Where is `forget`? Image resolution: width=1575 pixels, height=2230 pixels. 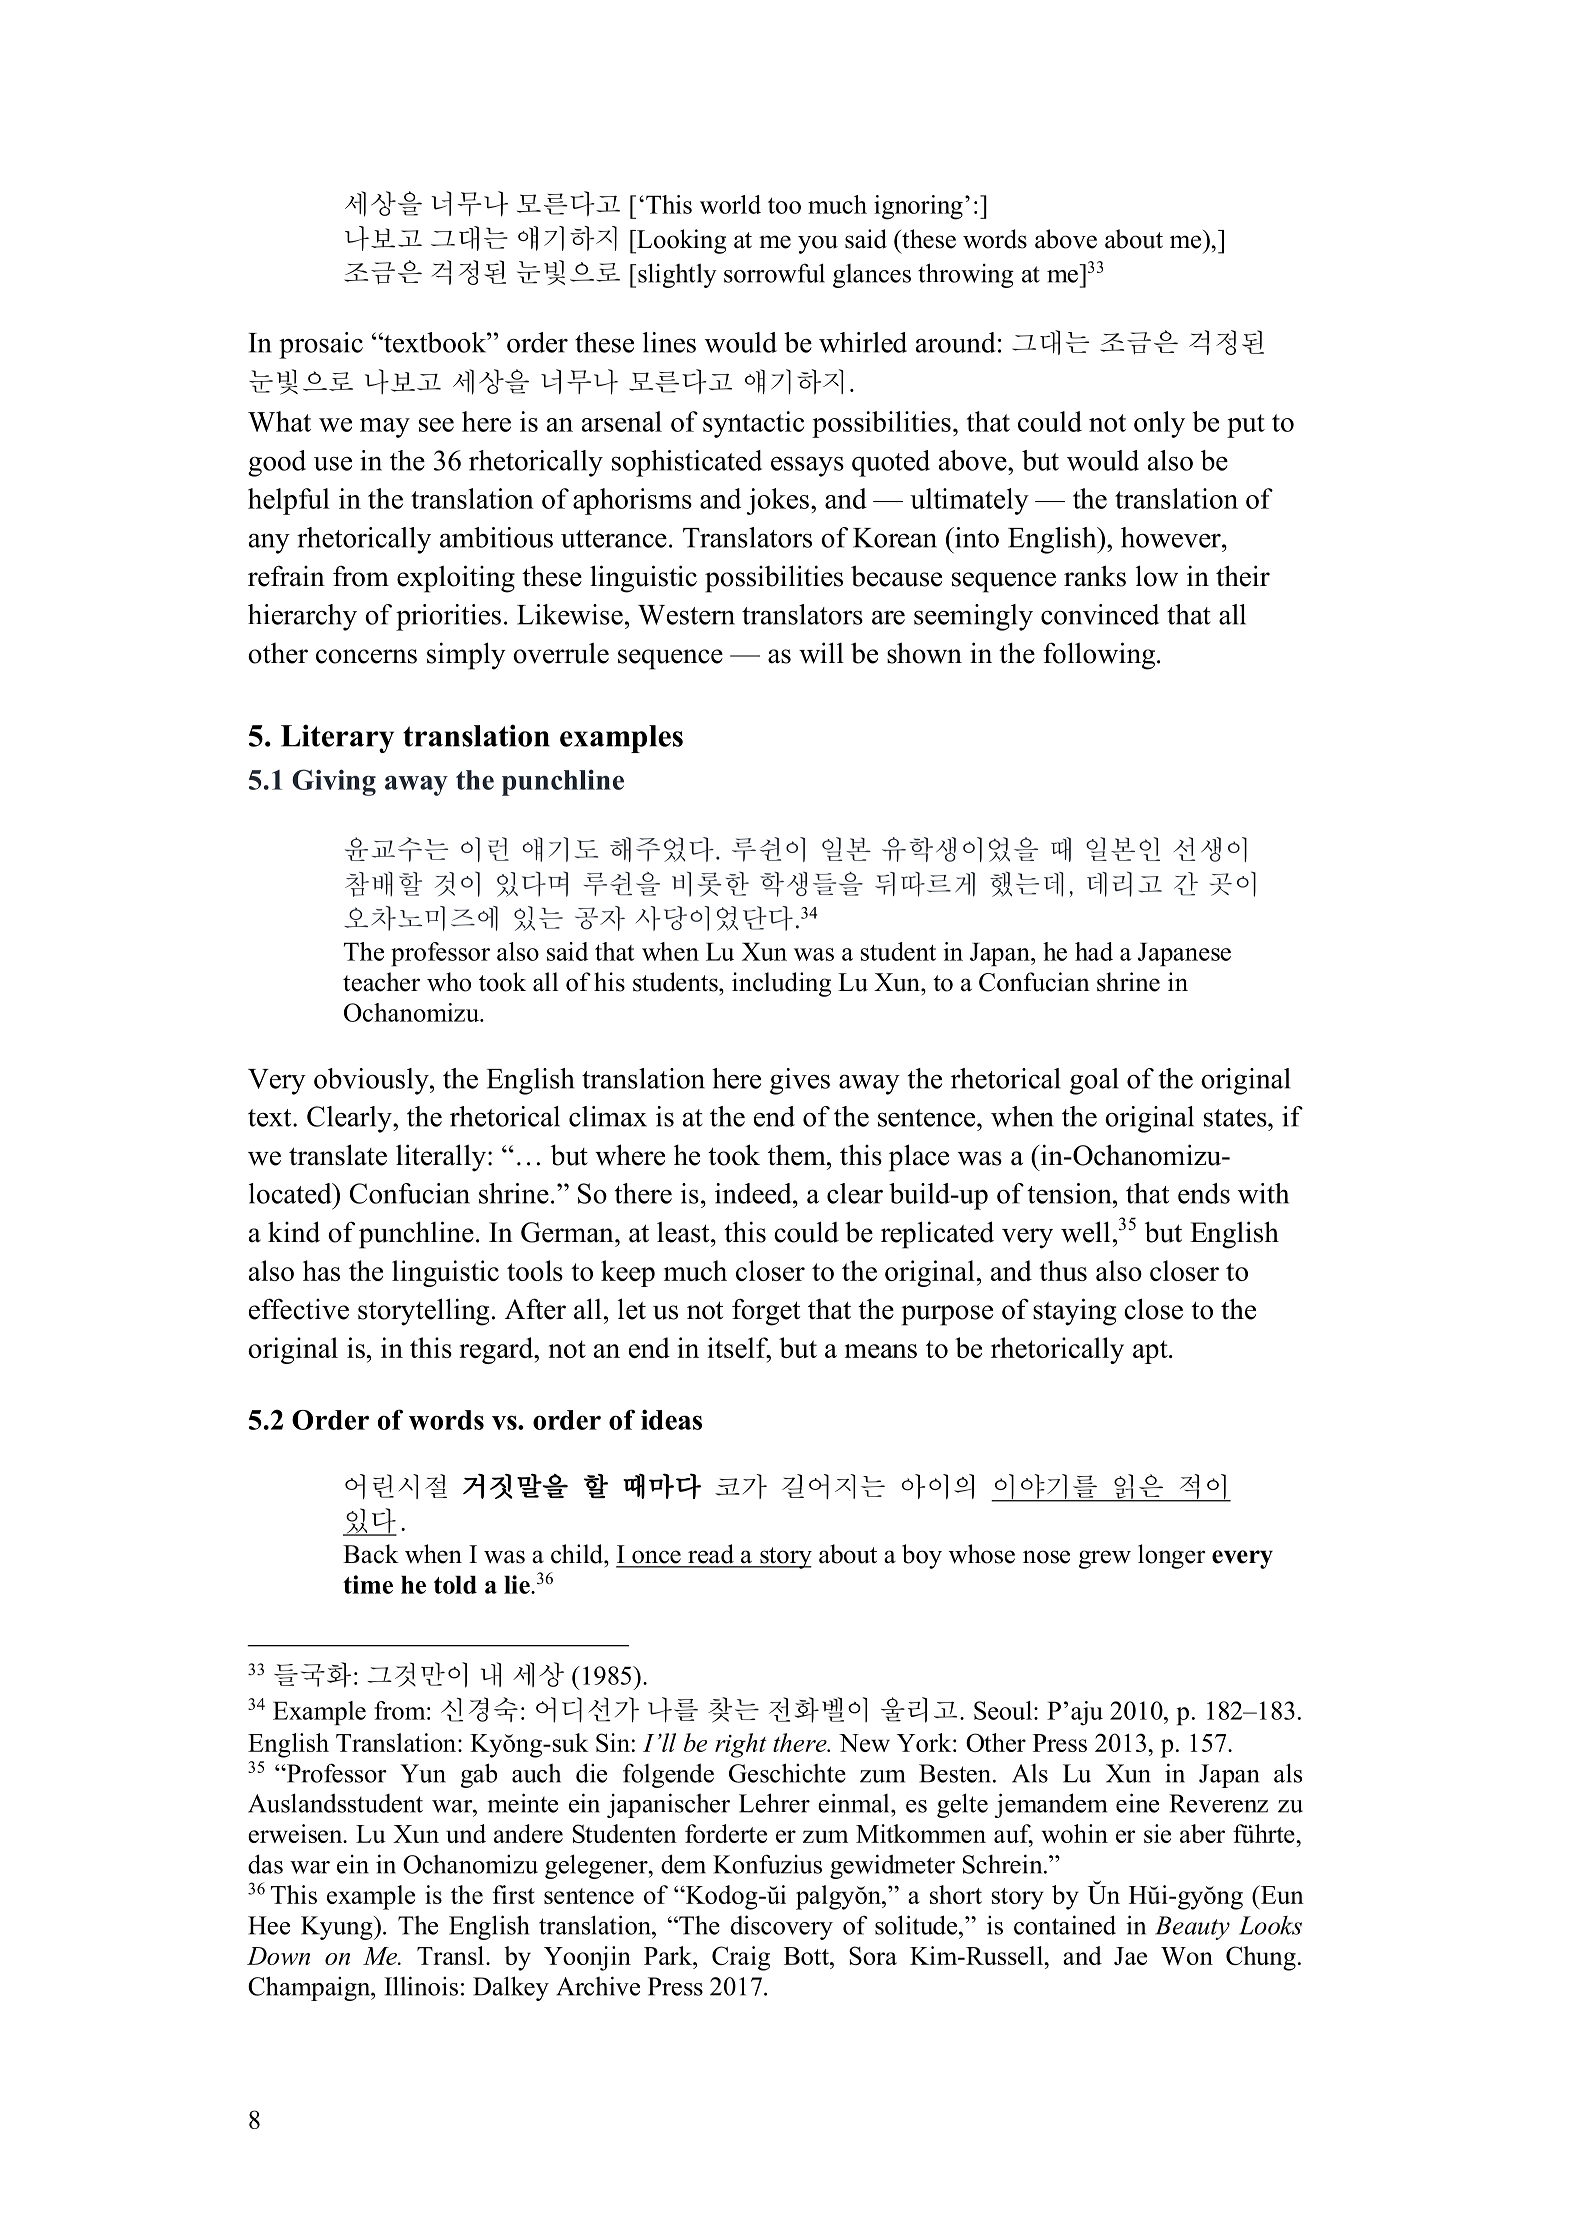 forget is located at coordinates (766, 1312).
